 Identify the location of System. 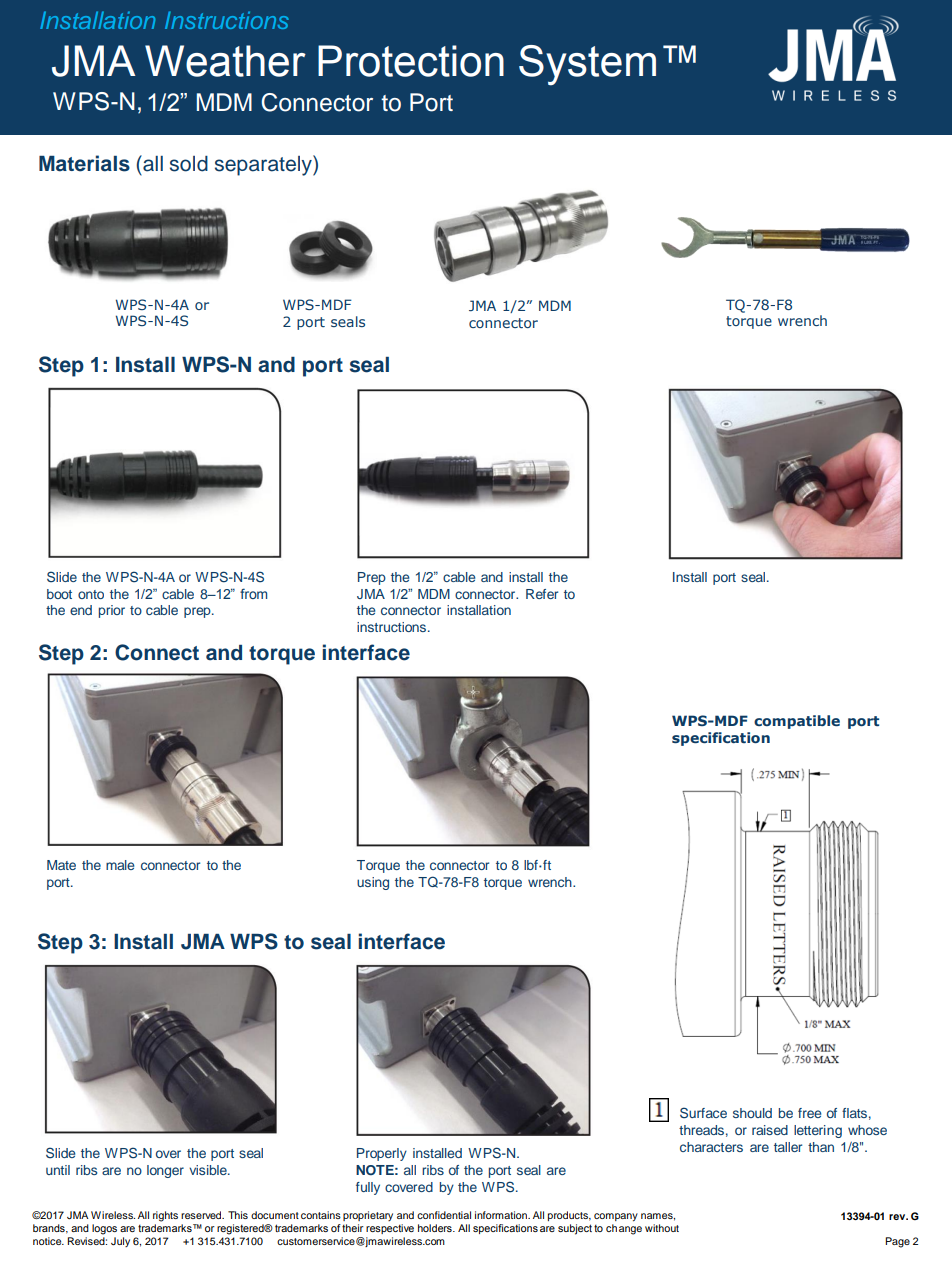
(587, 65).
